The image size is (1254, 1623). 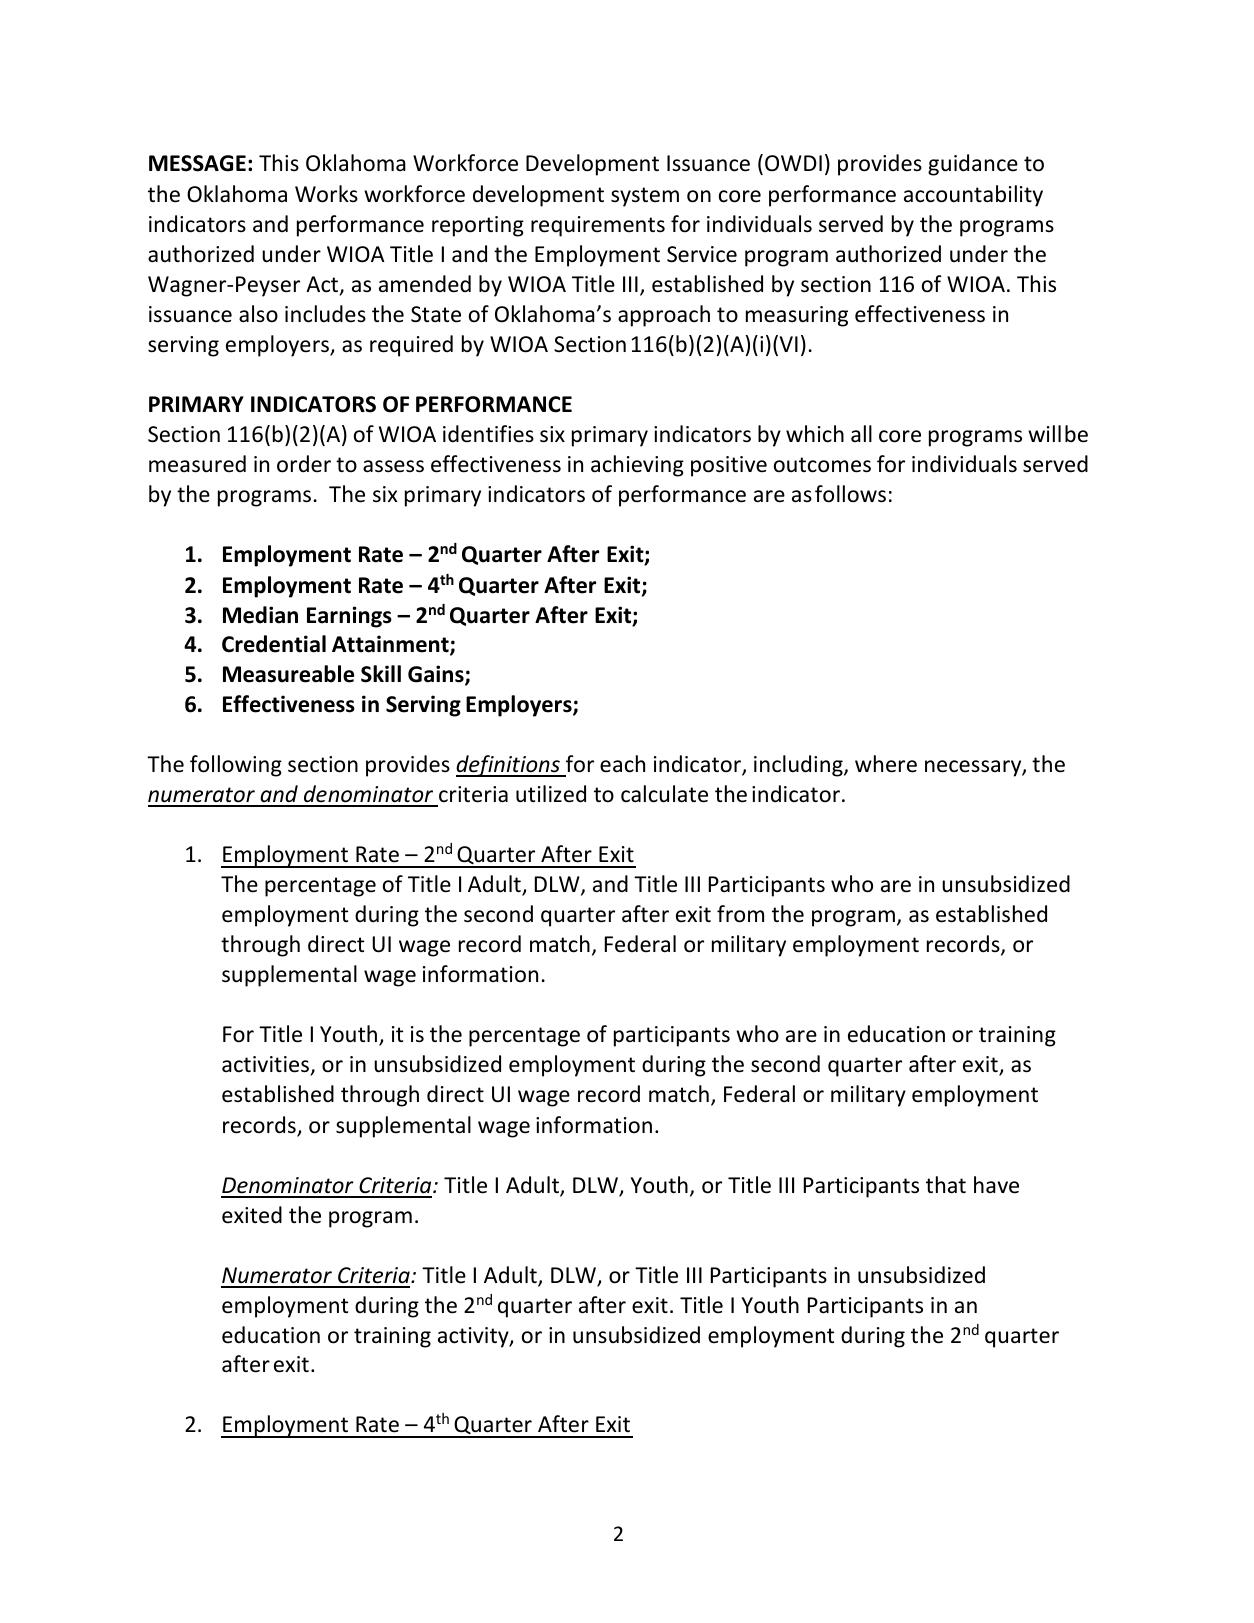 I want to click on Measureable, so click(x=288, y=674).
